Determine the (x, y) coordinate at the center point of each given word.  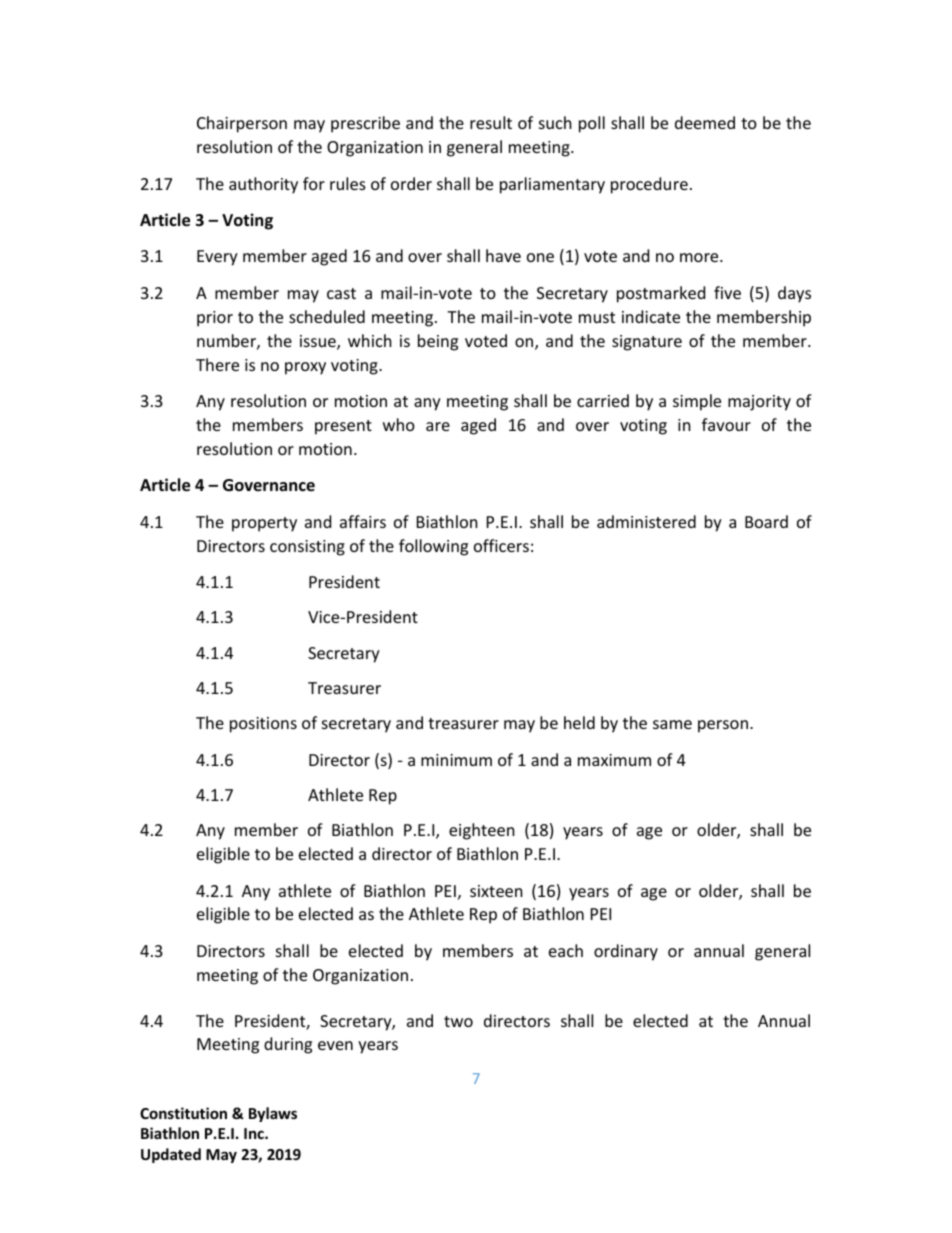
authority (263, 185)
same (672, 724)
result (491, 122)
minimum (456, 760)
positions (263, 725)
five (727, 292)
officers (501, 545)
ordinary (626, 952)
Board (766, 521)
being (438, 342)
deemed (705, 122)
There (217, 364)
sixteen (496, 891)
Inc (255, 1133)
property (264, 524)
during (288, 1045)
